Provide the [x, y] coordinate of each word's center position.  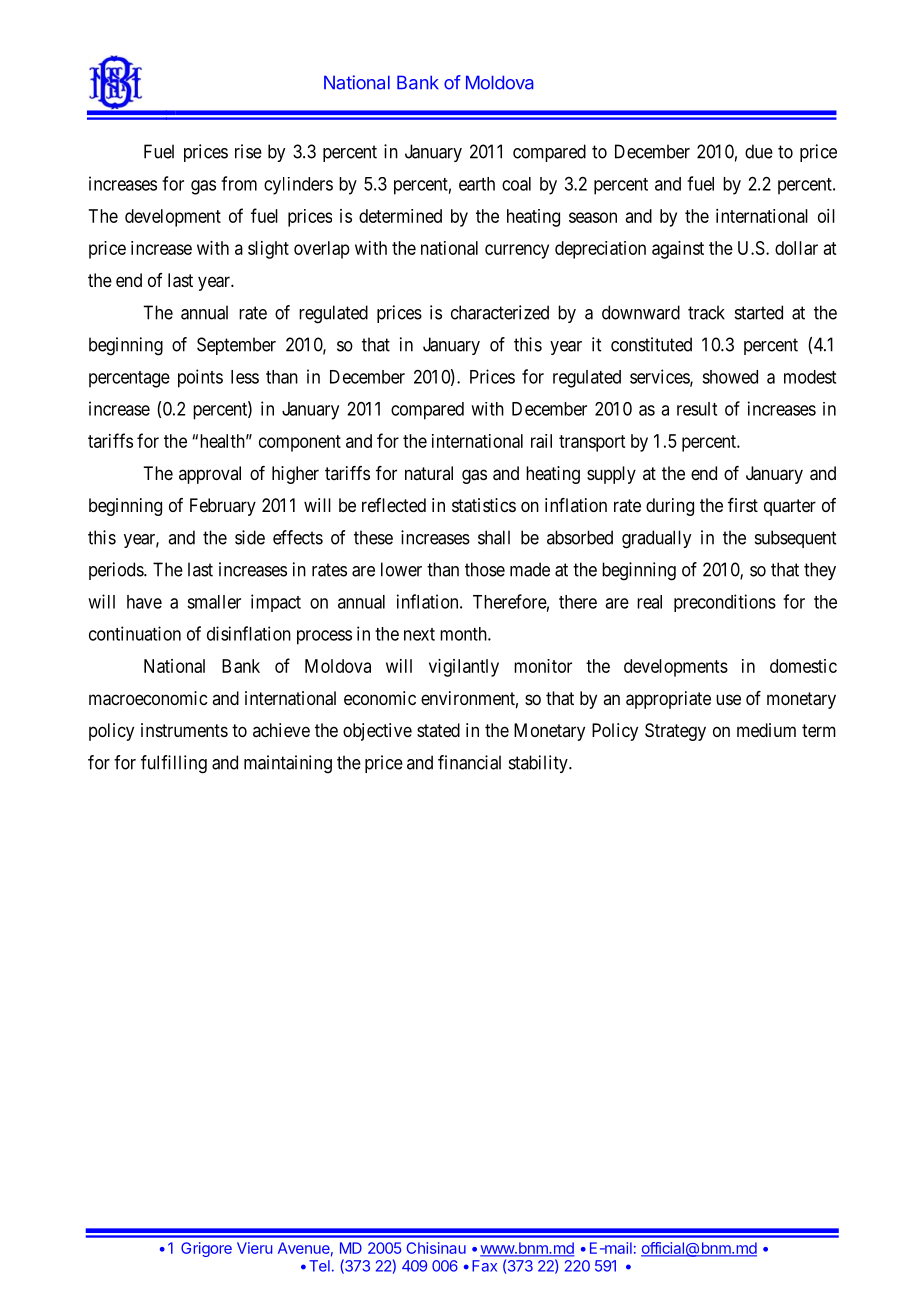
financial [469, 762]
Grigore [206, 1249]
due [759, 151]
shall [494, 537]
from [239, 183]
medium [766, 730]
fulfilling [174, 764]
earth [477, 184]
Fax [484, 1266]
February [223, 507]
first [743, 505]
